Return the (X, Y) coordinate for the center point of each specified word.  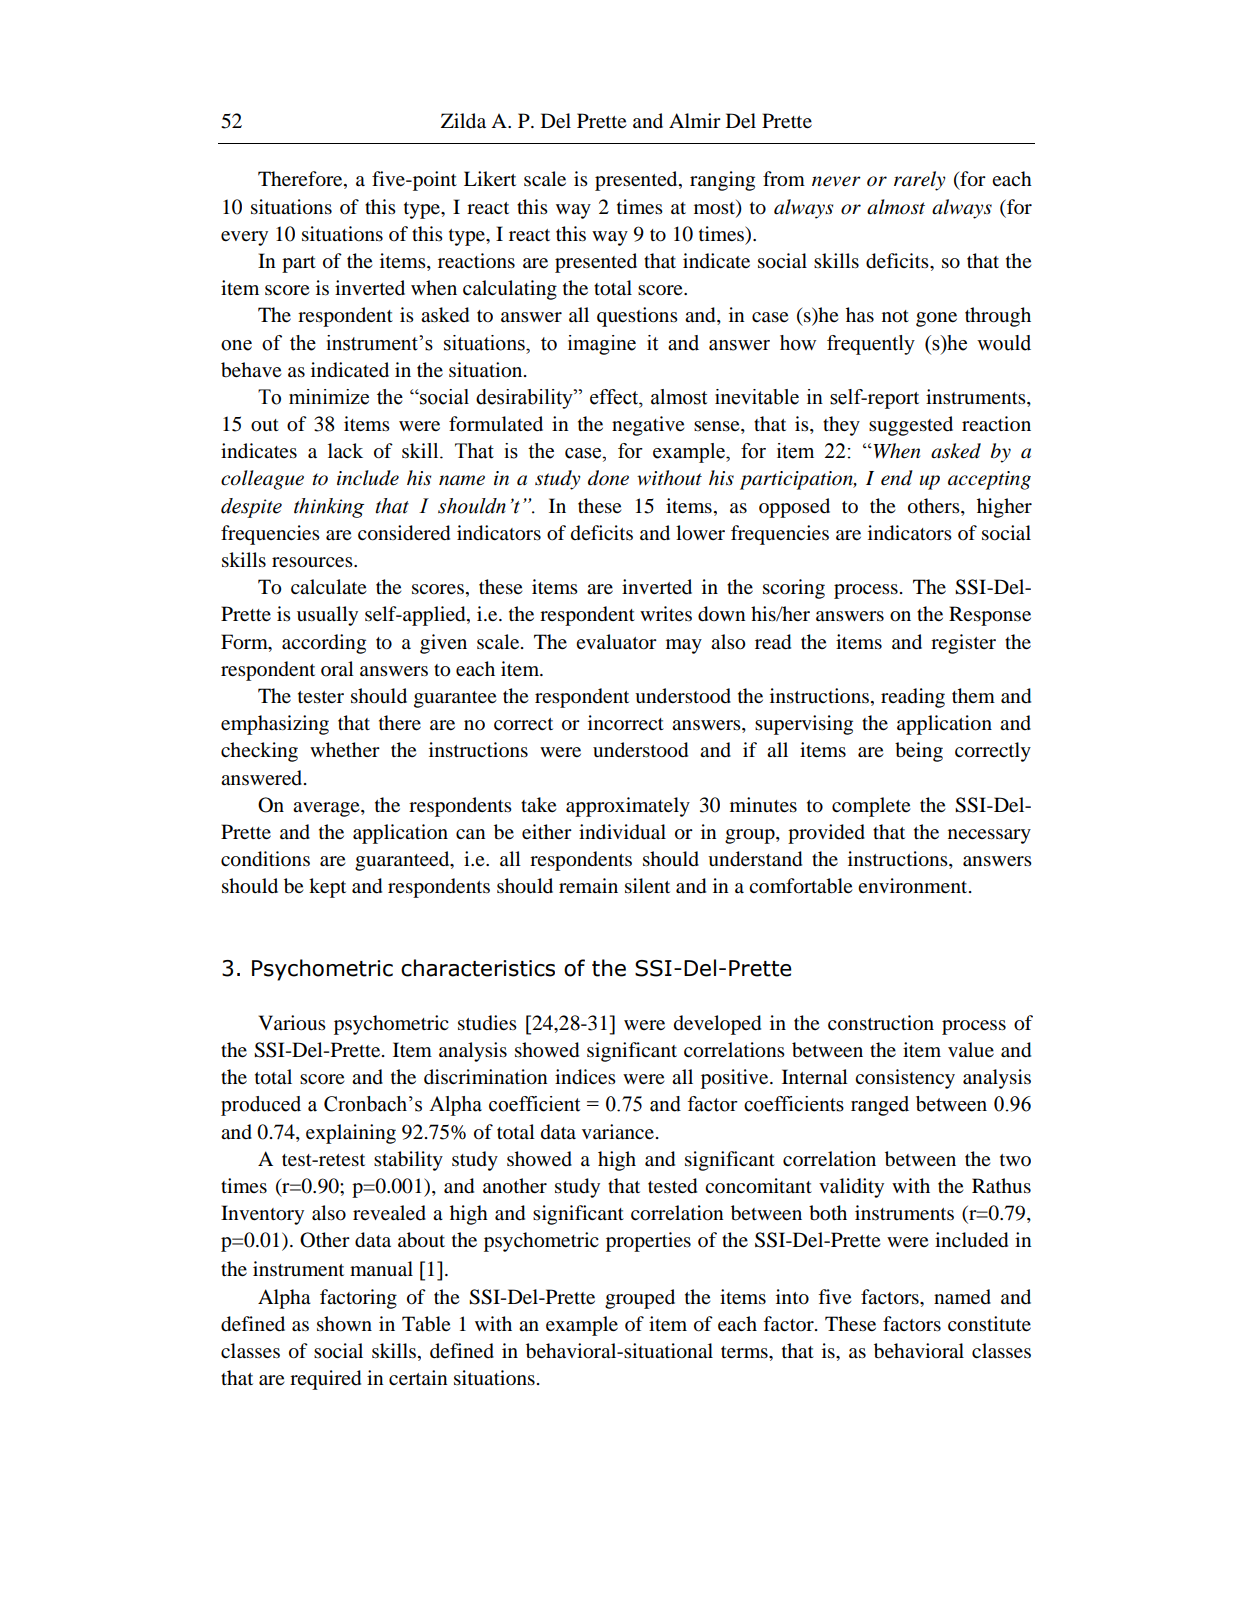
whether (345, 750)
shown (344, 1324)
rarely (920, 181)
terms (745, 1352)
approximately (628, 807)
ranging (722, 181)
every (244, 238)
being (919, 752)
